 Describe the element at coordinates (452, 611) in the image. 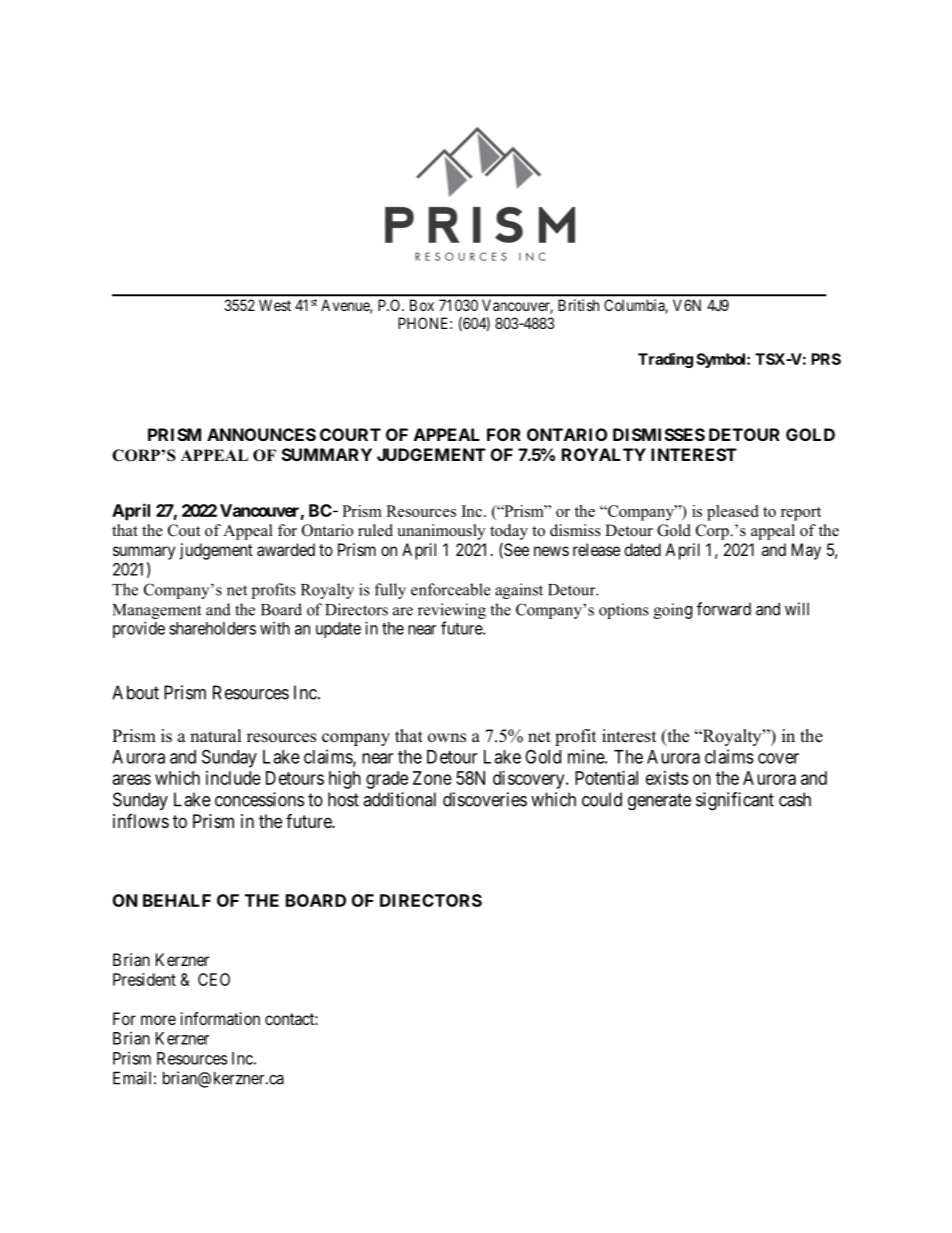

I see `reviewing` at that location.
